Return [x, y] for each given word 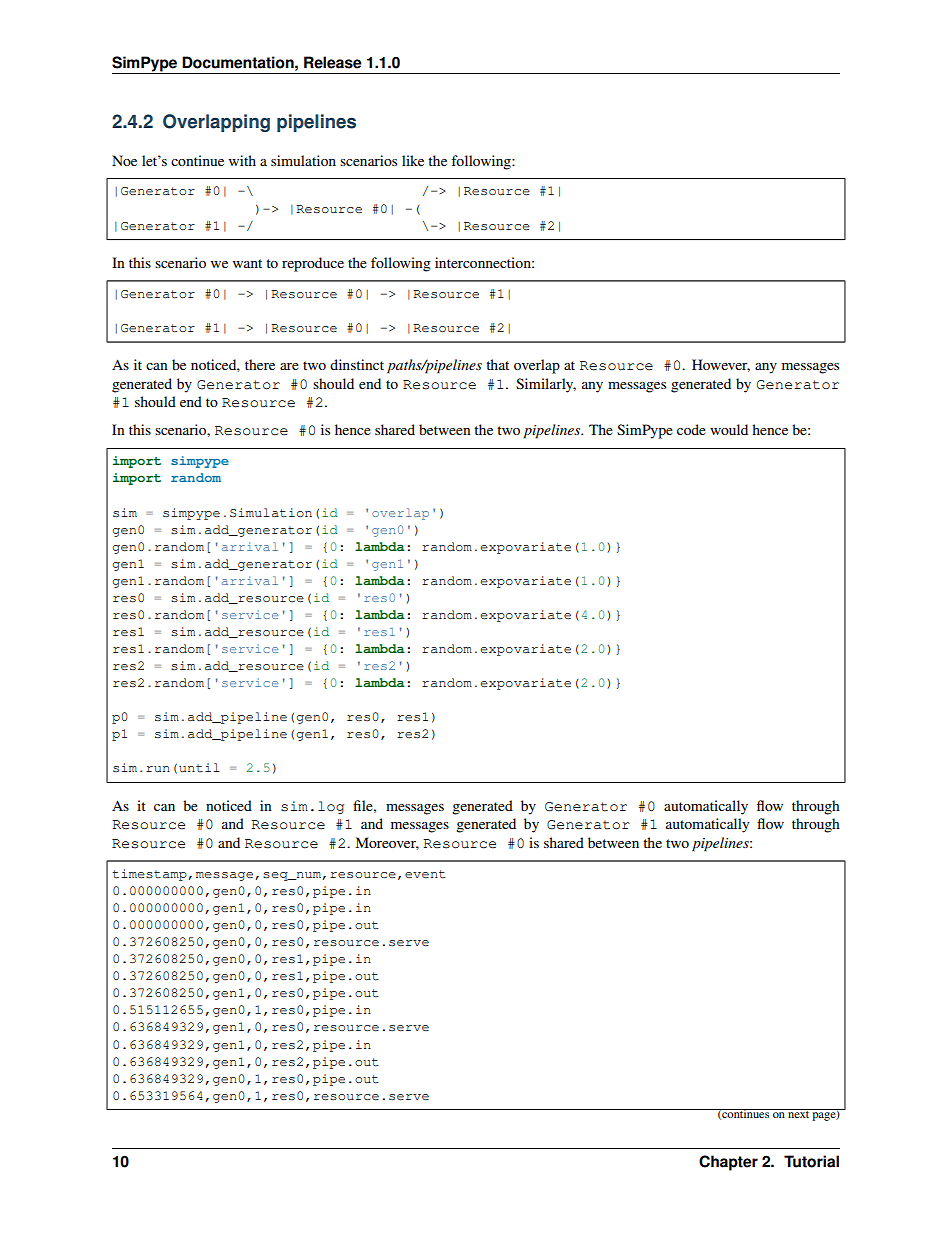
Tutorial [811, 1161]
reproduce [313, 264]
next [798, 1113]
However [721, 365]
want [247, 263]
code [691, 429]
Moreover [387, 843]
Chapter [728, 1163]
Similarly [546, 385]
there [260, 364]
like [413, 160]
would [729, 429]
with [242, 160]
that [497, 364]
